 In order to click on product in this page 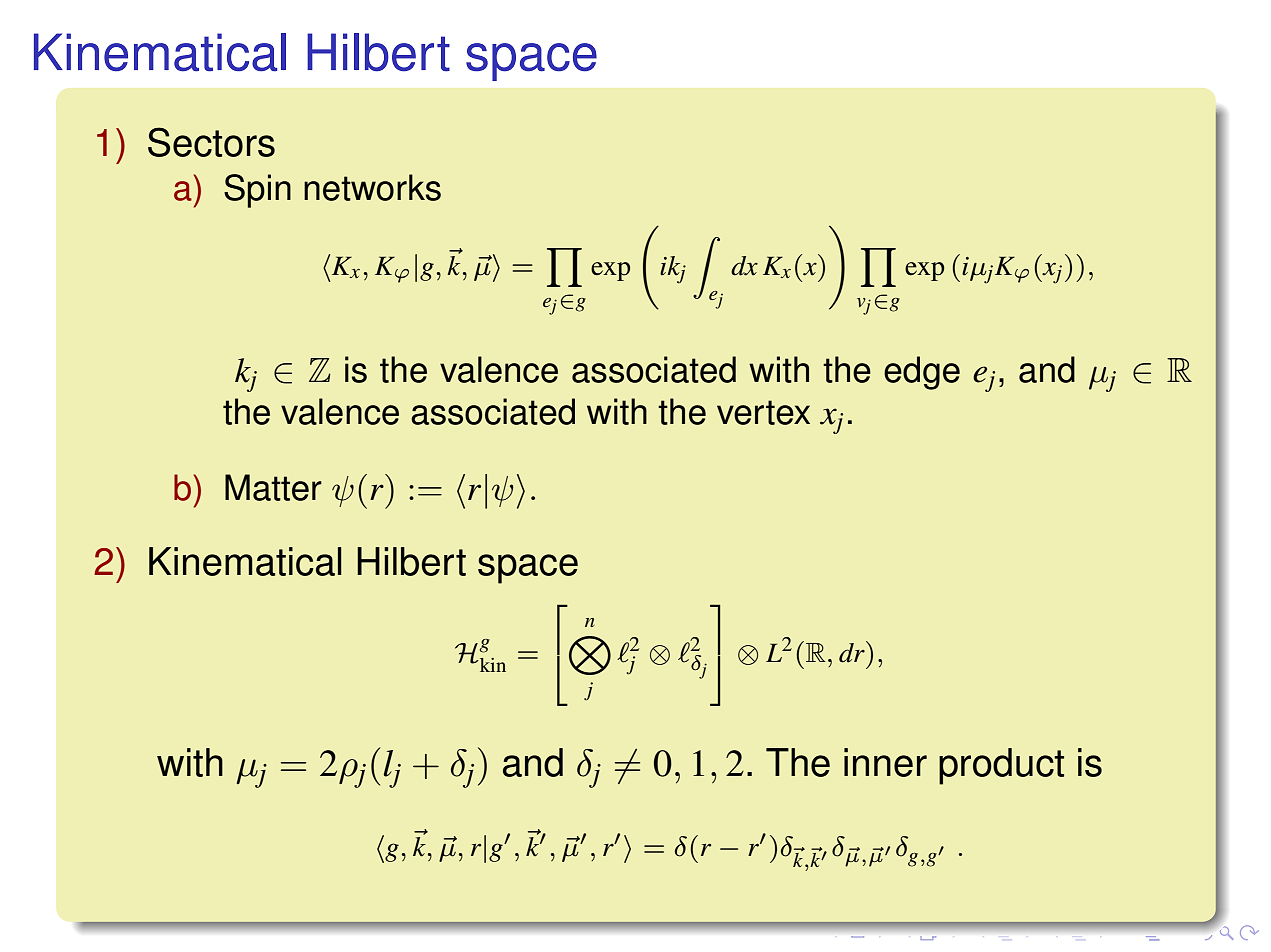, I will do `click(1001, 766)`.
